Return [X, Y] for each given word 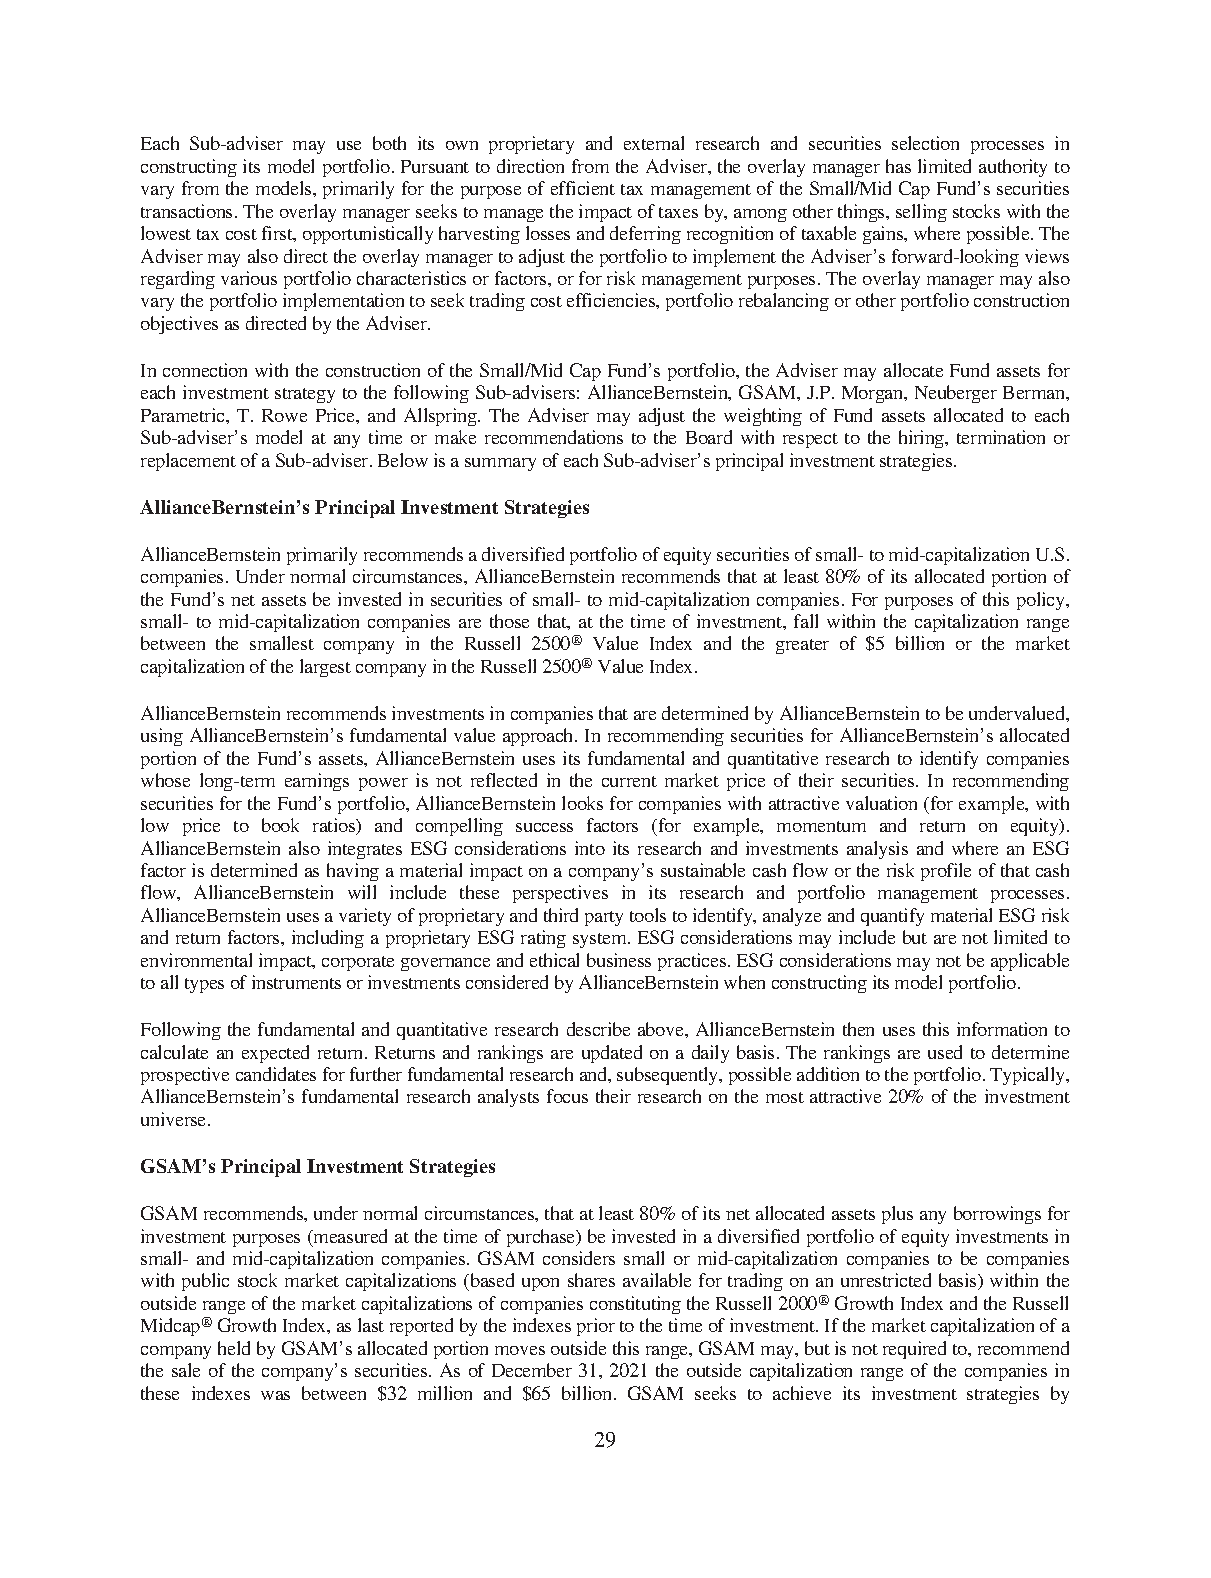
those [509, 621]
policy [1042, 601]
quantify [892, 917]
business [619, 960]
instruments [296, 982]
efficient [583, 188]
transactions [186, 211]
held [234, 1348]
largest [325, 668]
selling [921, 213]
